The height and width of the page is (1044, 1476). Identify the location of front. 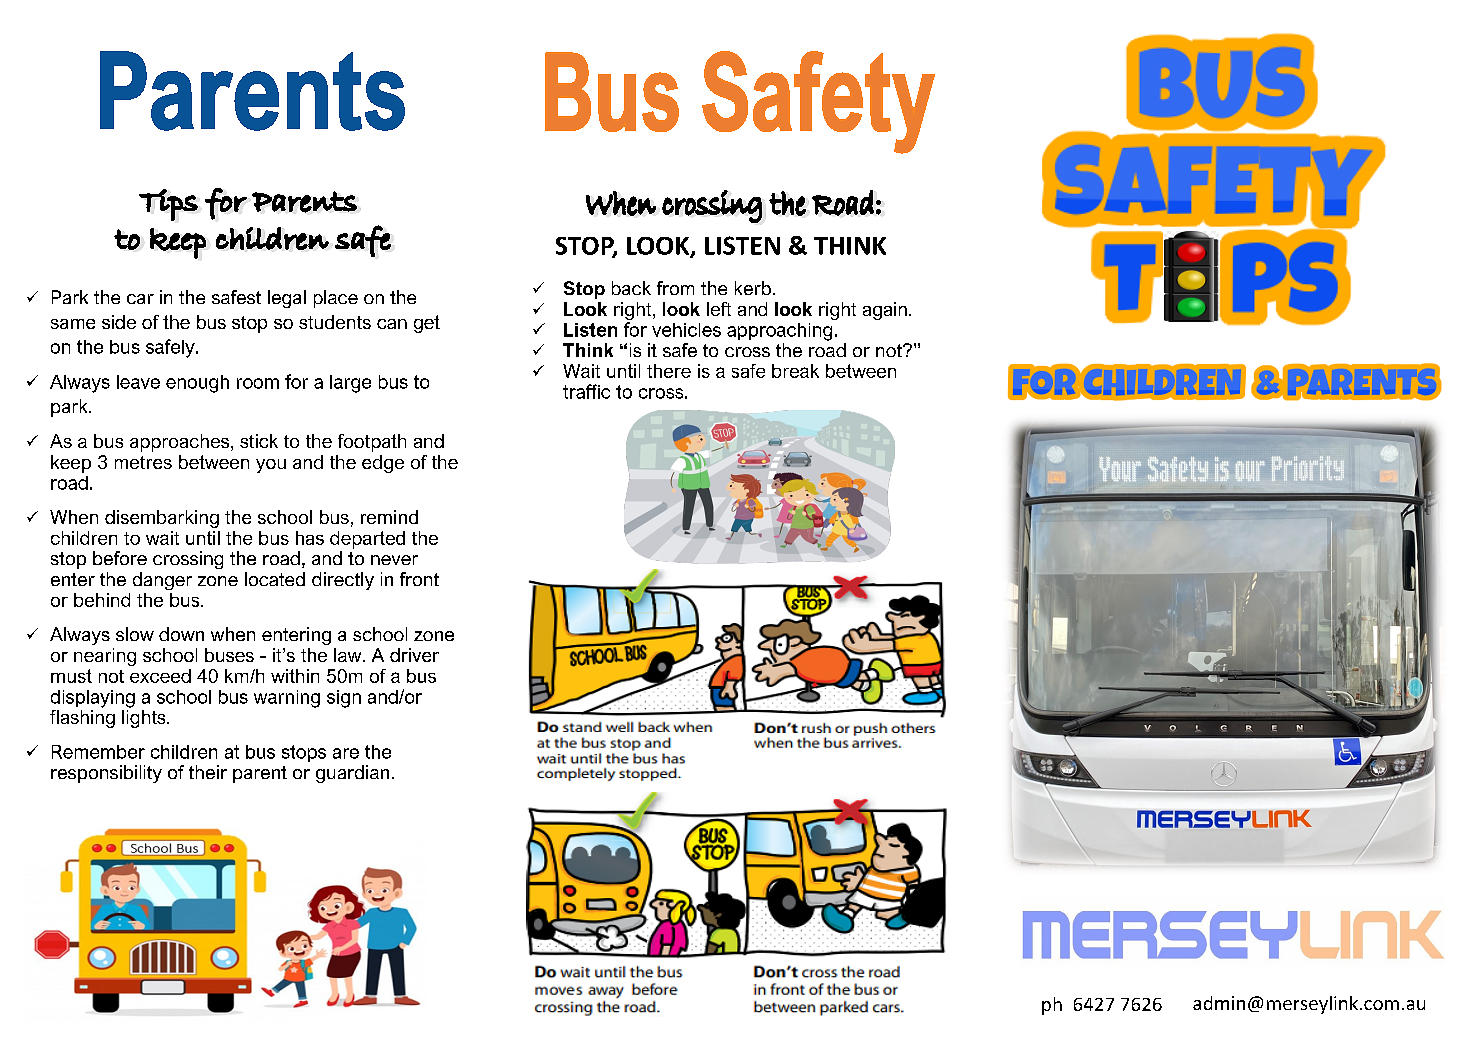
(419, 579).
